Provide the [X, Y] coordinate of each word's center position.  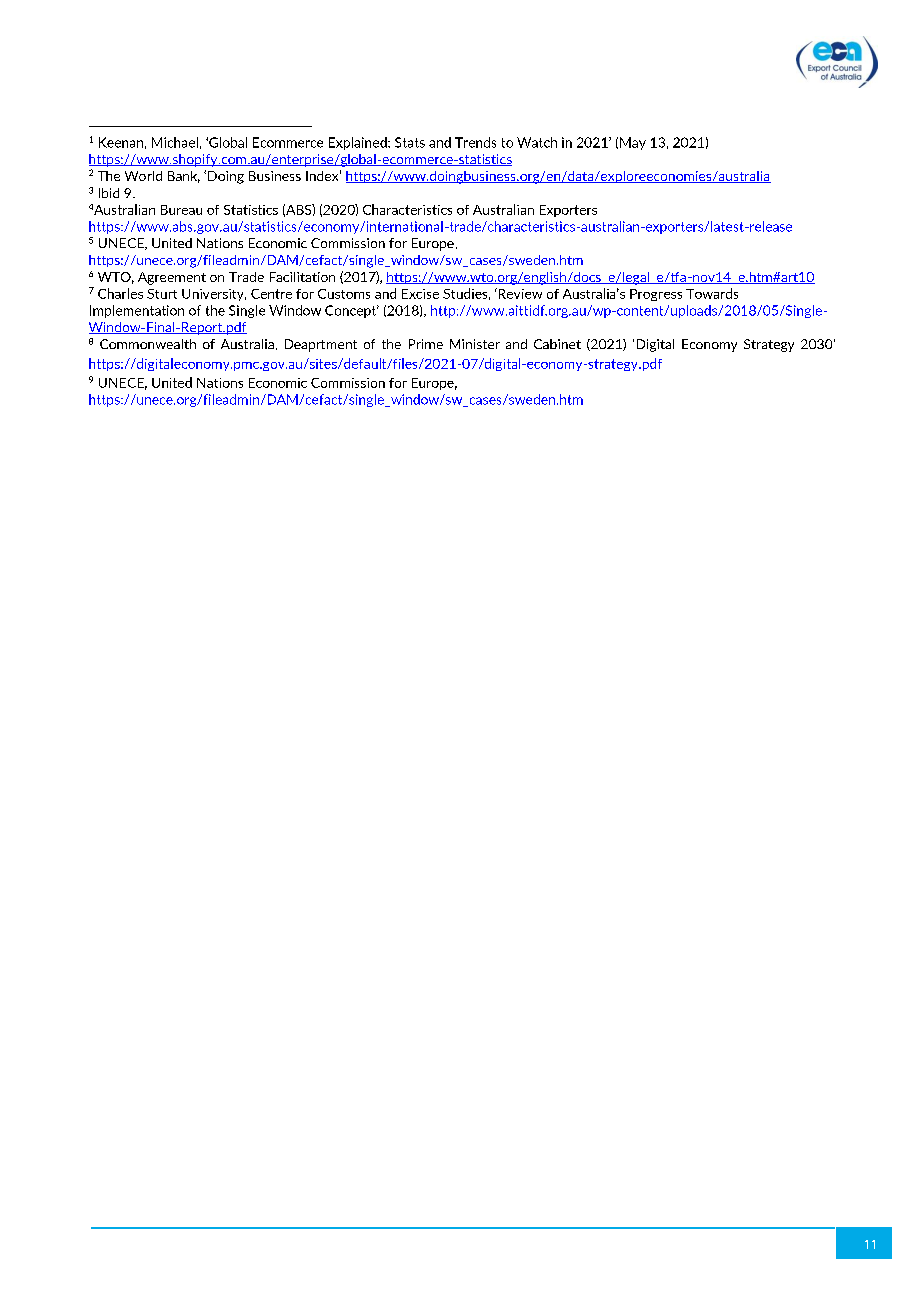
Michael [175, 142]
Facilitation [302, 277]
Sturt [162, 294]
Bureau [181, 210]
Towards [712, 293]
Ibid [109, 193]
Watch [537, 142]
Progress [656, 295]
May [633, 143]
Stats [410, 142]
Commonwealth [148, 344]
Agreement [172, 278]
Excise [420, 294]
